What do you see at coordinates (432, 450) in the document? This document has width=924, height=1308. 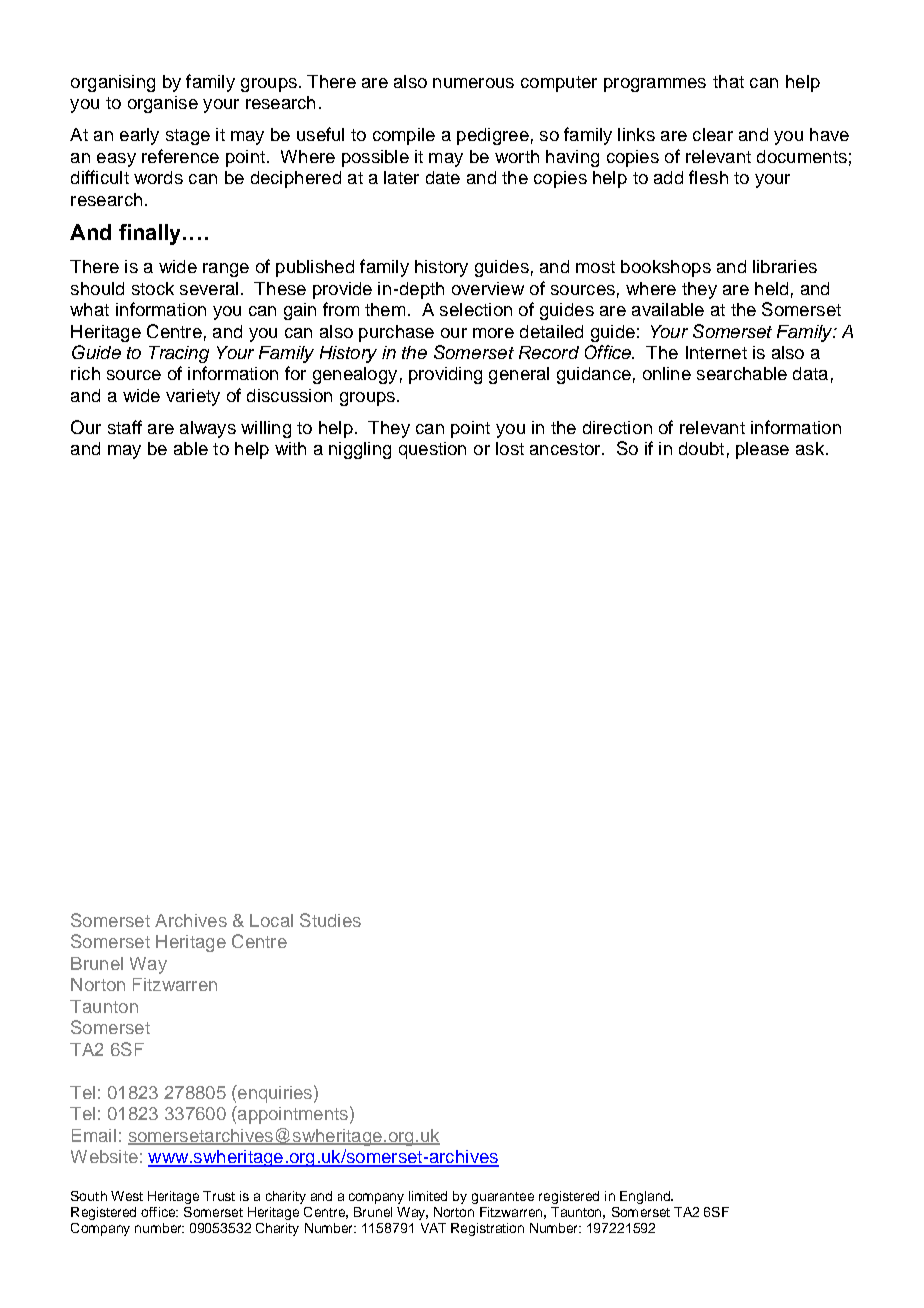 I see `question` at bounding box center [432, 450].
